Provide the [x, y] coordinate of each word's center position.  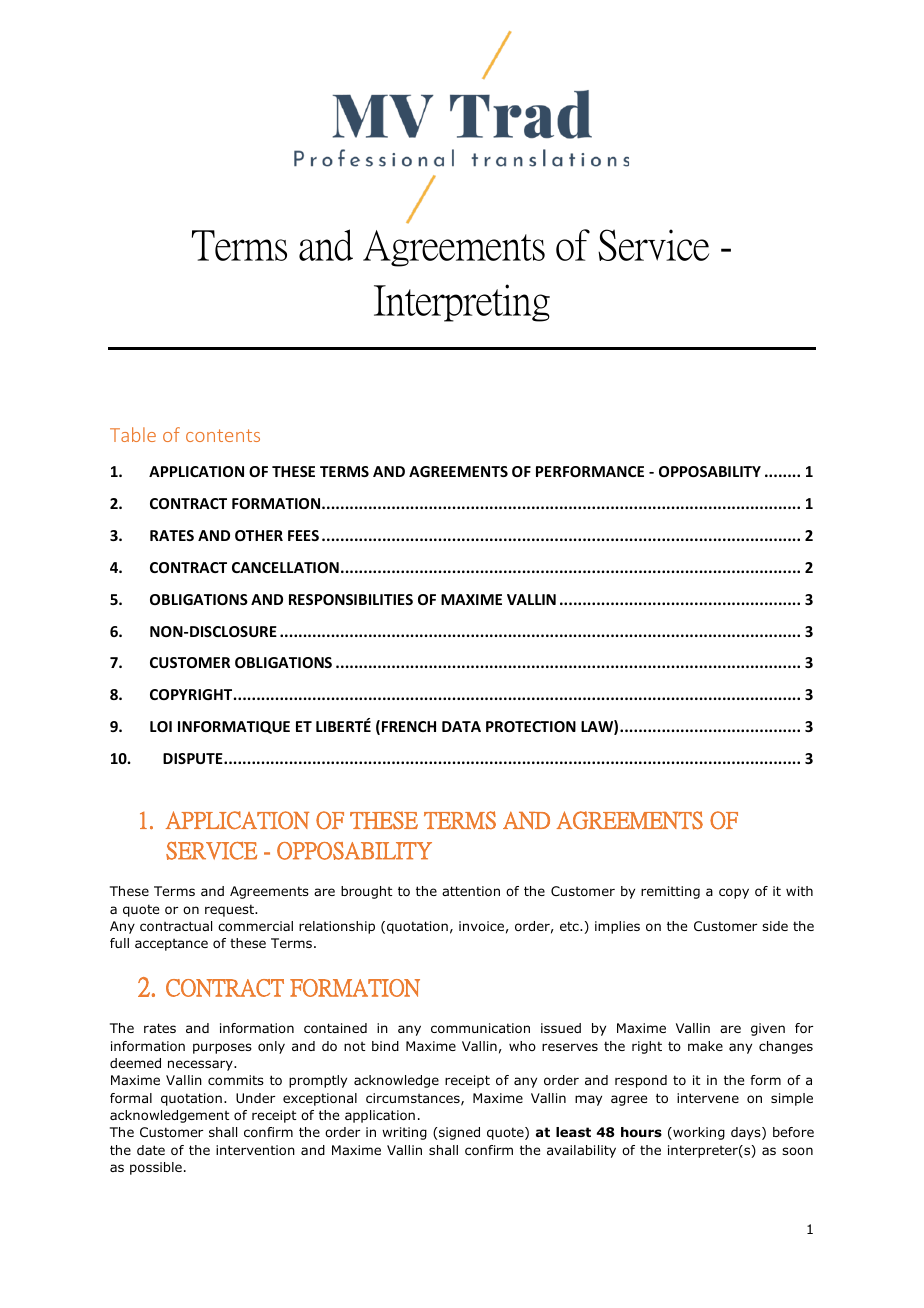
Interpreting [462, 303]
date [151, 1150]
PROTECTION [531, 726]
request [230, 910]
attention [471, 891]
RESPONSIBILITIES [351, 599]
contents [223, 435]
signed [458, 1133]
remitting [670, 892]
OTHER [259, 535]
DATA [461, 726]
